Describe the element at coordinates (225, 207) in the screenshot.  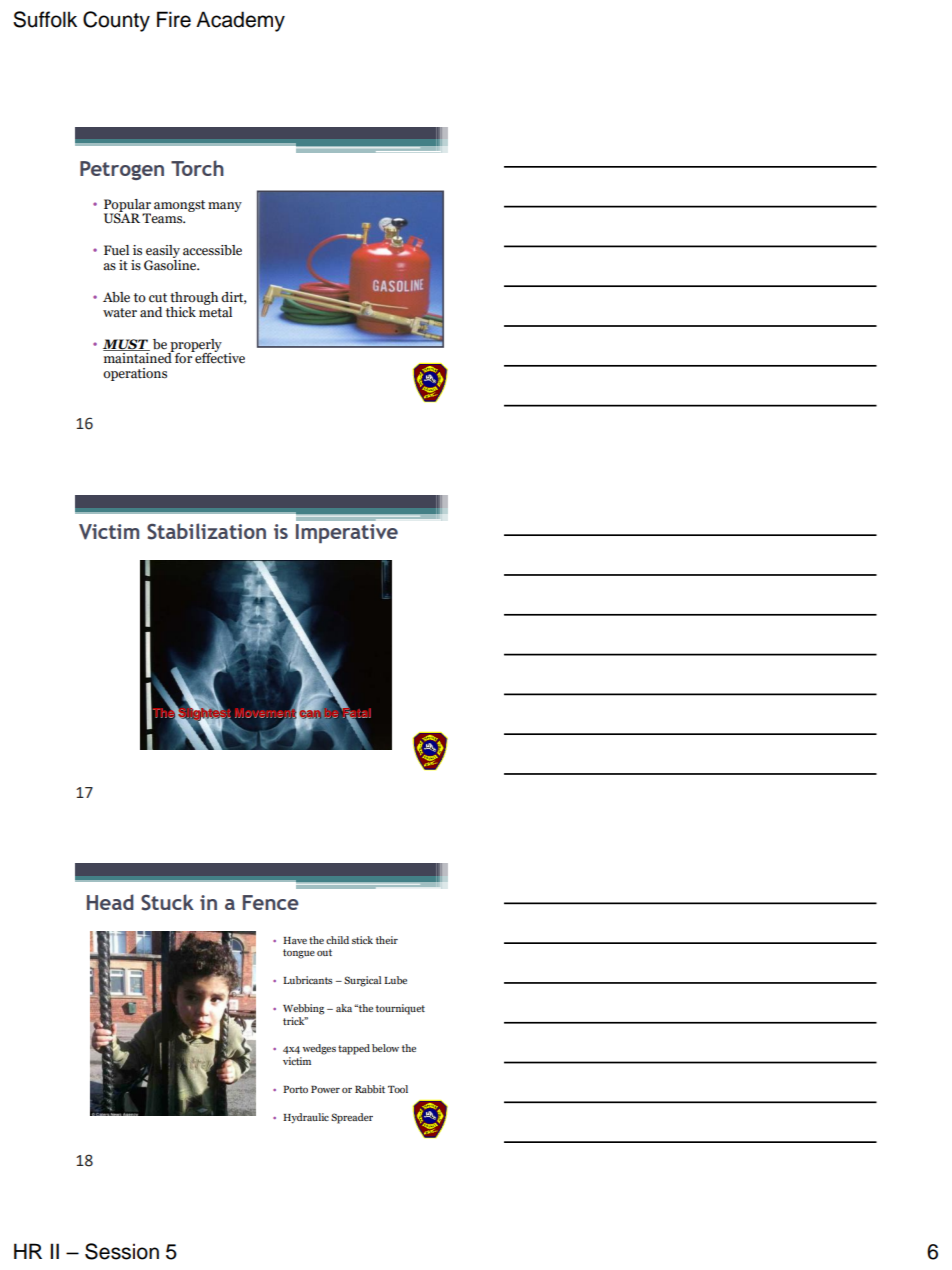
I see `many` at that location.
